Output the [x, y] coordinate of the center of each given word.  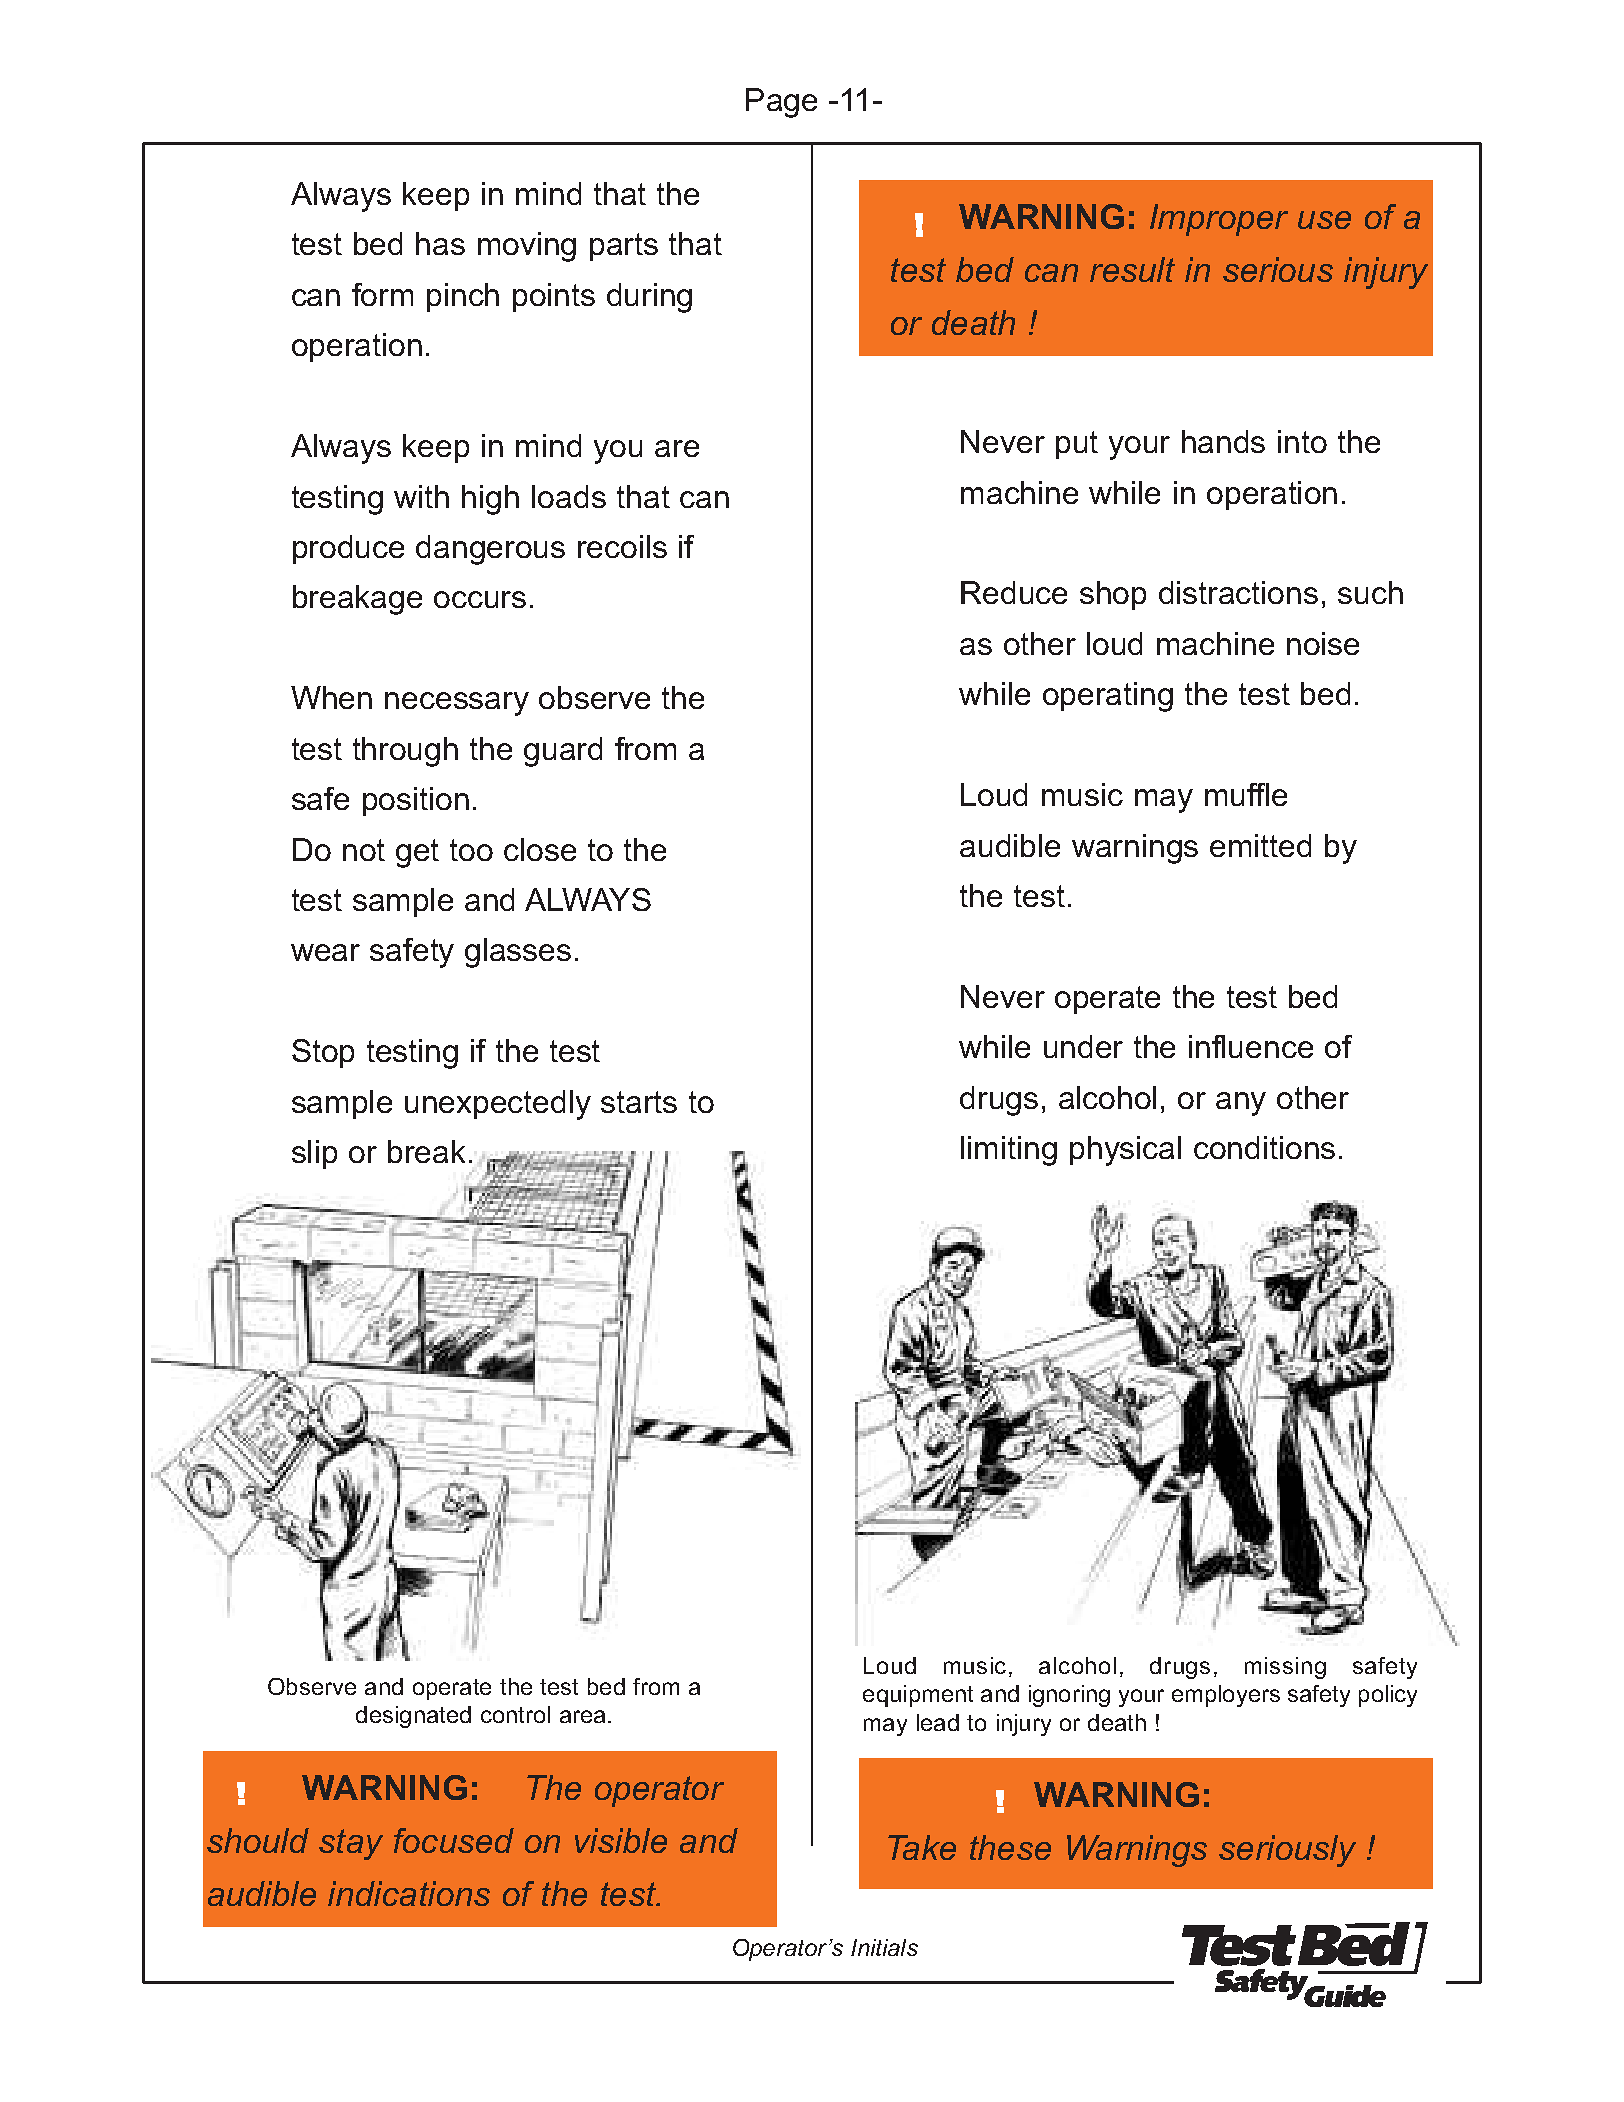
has [440, 243]
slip [314, 1154]
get [417, 853]
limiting [1009, 1151]
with [421, 496]
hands [1223, 441]
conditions [1264, 1147]
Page [781, 103]
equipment [918, 1696]
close [540, 849]
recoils [622, 546]
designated [413, 1717]
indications [409, 1893]
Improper [1219, 220]
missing [1285, 1668]
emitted [1260, 845]
